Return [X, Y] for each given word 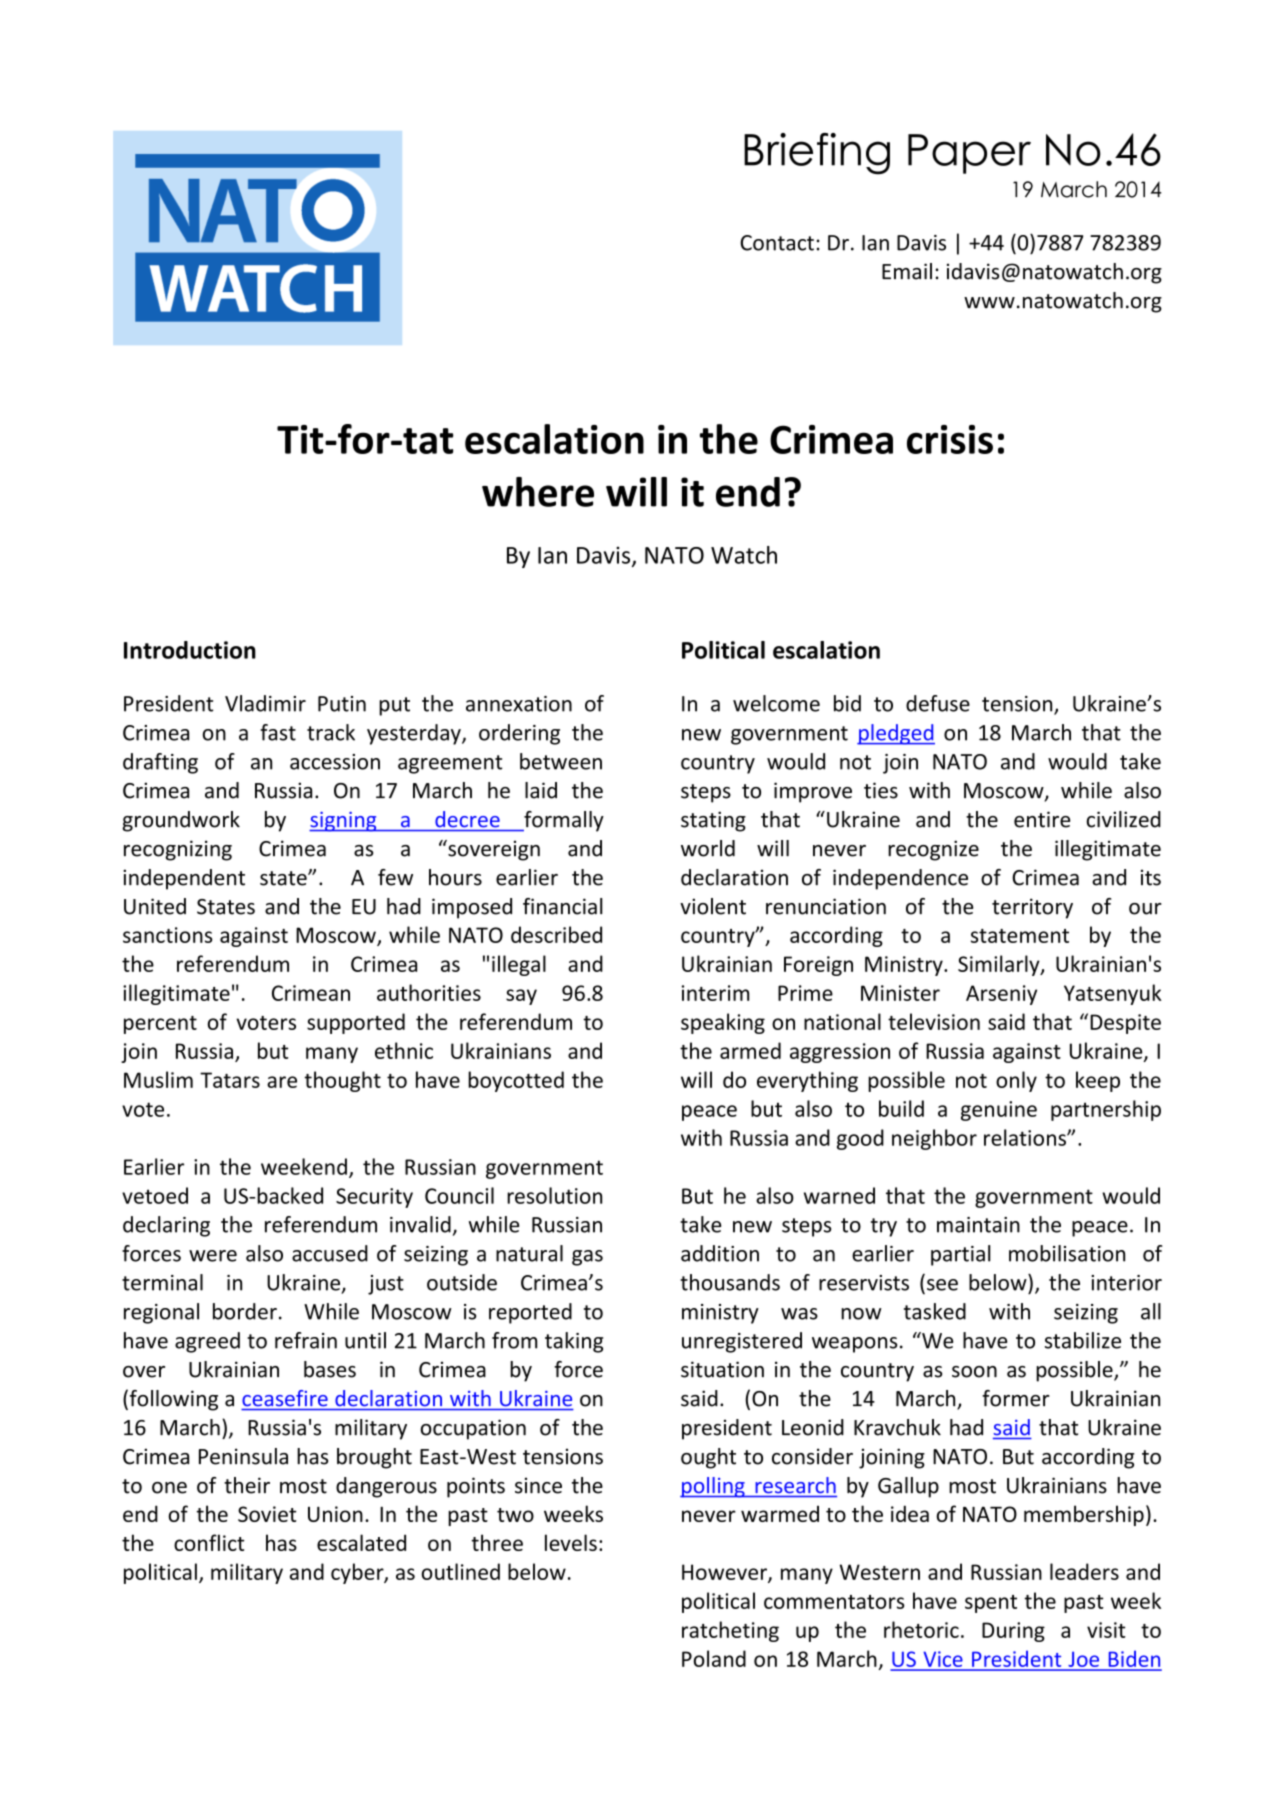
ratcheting [730, 1631]
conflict [209, 1542]
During [1013, 1632]
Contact [777, 243]
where [538, 492]
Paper [969, 154]
